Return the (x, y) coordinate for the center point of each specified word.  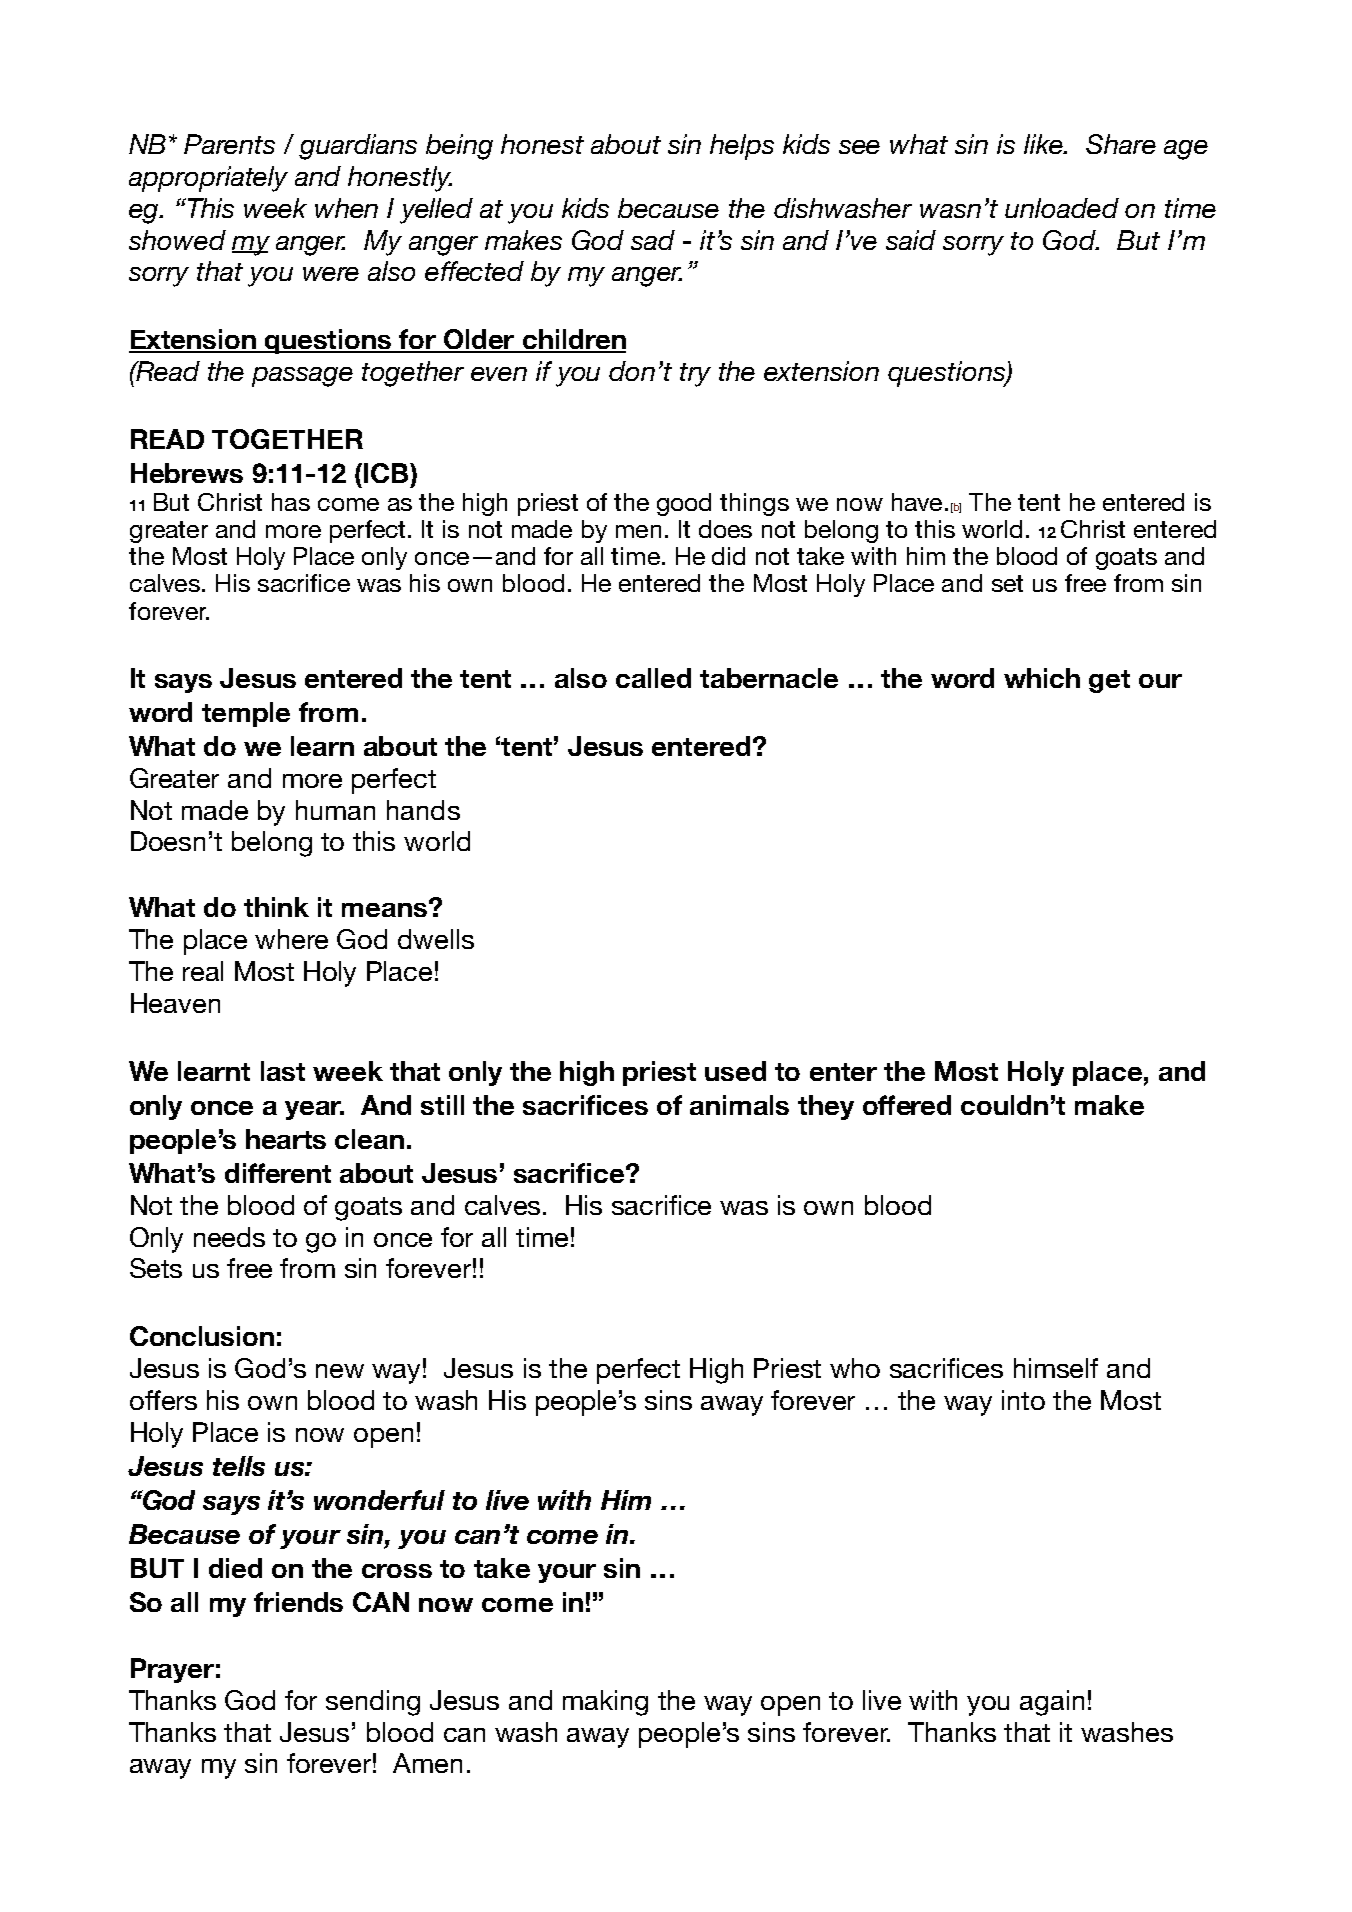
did (728, 556)
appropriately (208, 179)
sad (653, 240)
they (826, 1107)
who (855, 1368)
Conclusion (202, 1336)
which (1042, 678)
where (291, 939)
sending (373, 1703)
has (291, 502)
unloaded (1062, 208)
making (605, 1703)
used (735, 1071)
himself (1056, 1368)
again (1052, 1703)
